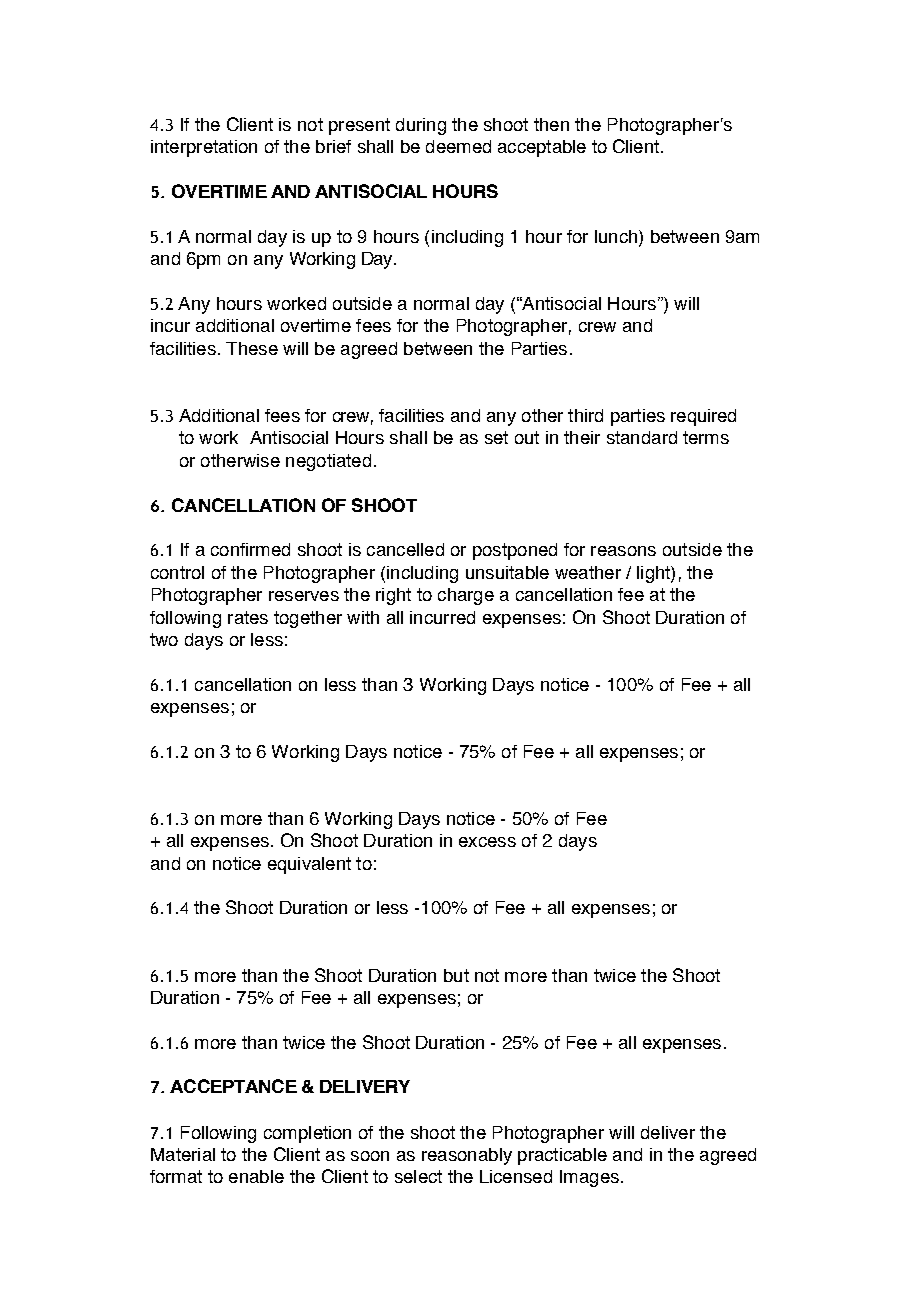  I want to click on deemed, so click(458, 146).
